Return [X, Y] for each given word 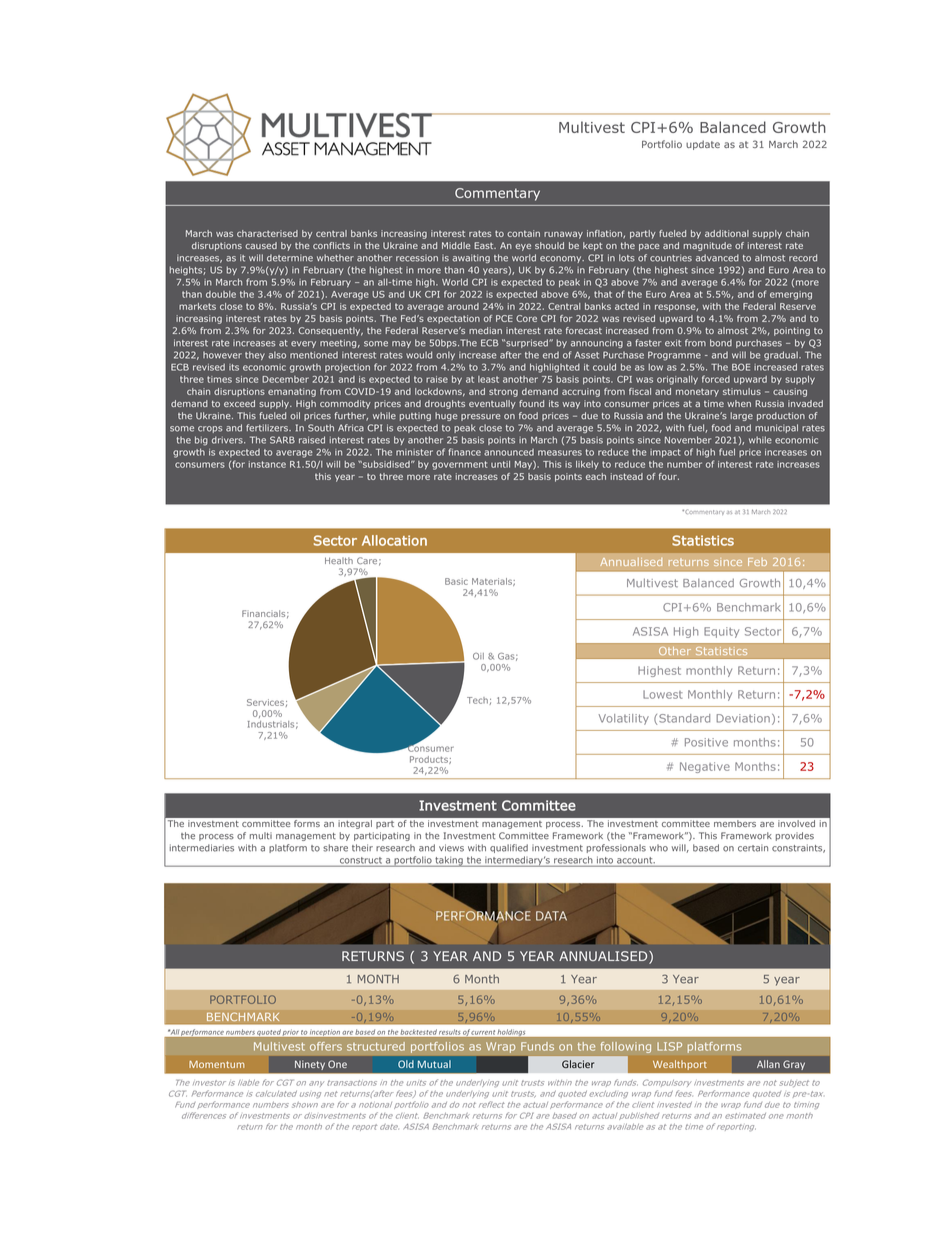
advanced [717, 258]
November [688, 440]
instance [267, 464]
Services [265, 702]
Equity [721, 632]
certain [753, 848]
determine [290, 258]
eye [523, 247]
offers [326, 1046]
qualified [509, 848]
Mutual [434, 1064]
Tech [477, 700]
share [335, 848]
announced [509, 452]
